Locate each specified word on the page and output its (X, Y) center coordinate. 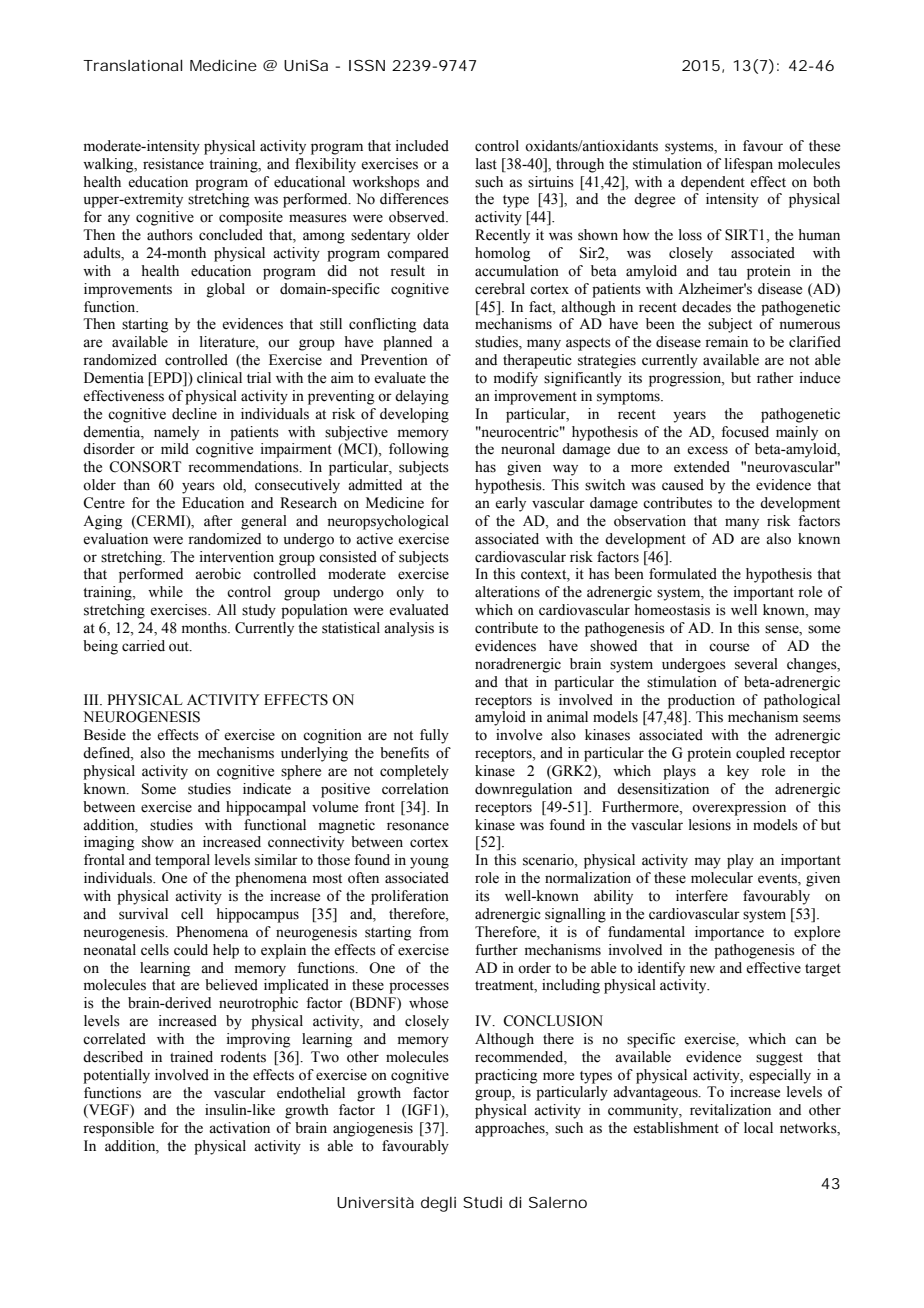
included (422, 146)
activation (239, 1128)
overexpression (739, 808)
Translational (132, 65)
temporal (182, 861)
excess (707, 450)
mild (175, 449)
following (419, 450)
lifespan (749, 165)
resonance (418, 826)
